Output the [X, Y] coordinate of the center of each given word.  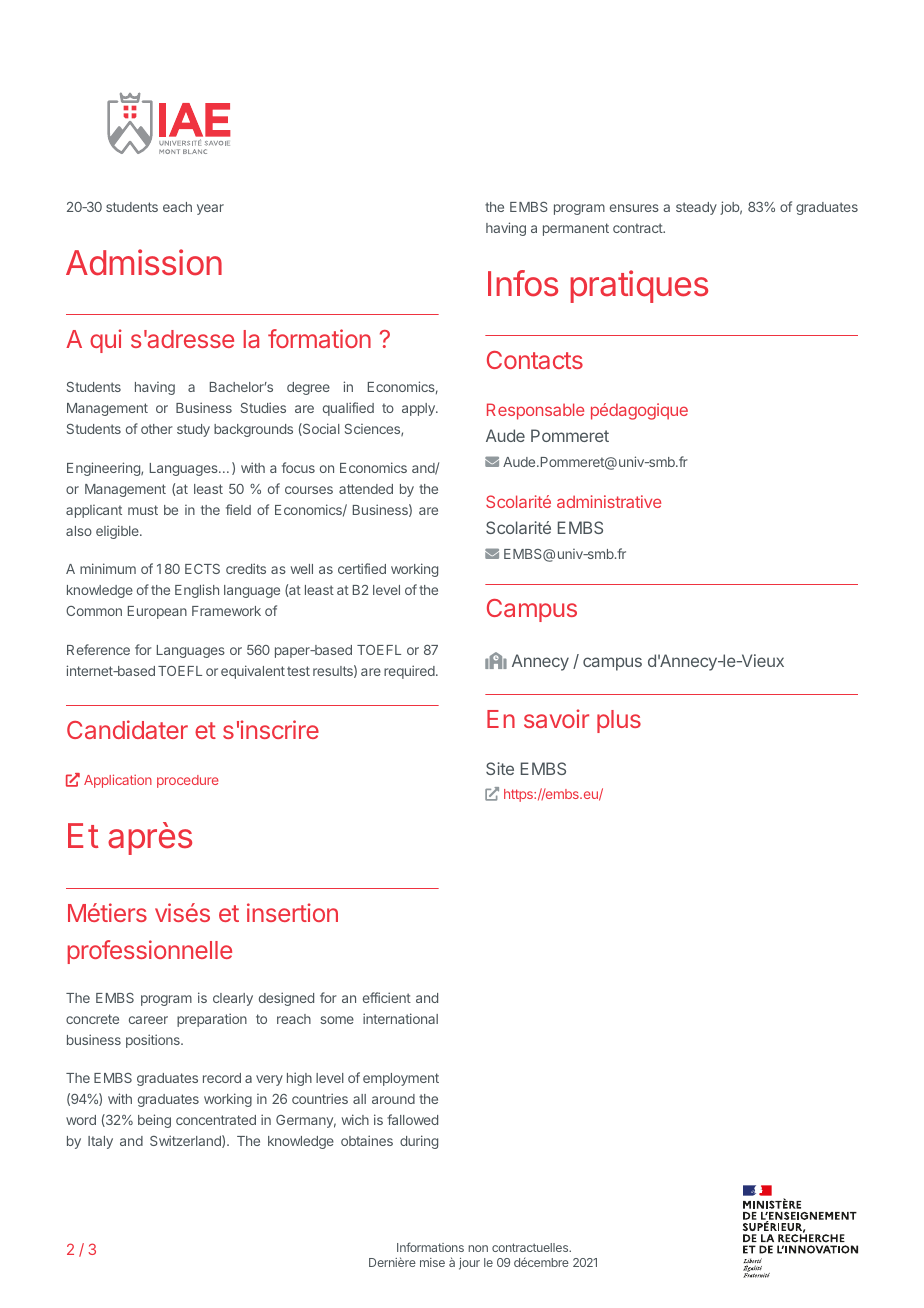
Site [500, 768]
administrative [609, 501]
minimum [108, 568]
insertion [292, 912]
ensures [634, 208]
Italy [100, 1142]
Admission [144, 262]
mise [432, 1262]
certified [362, 568]
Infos [523, 283]
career [148, 1020]
